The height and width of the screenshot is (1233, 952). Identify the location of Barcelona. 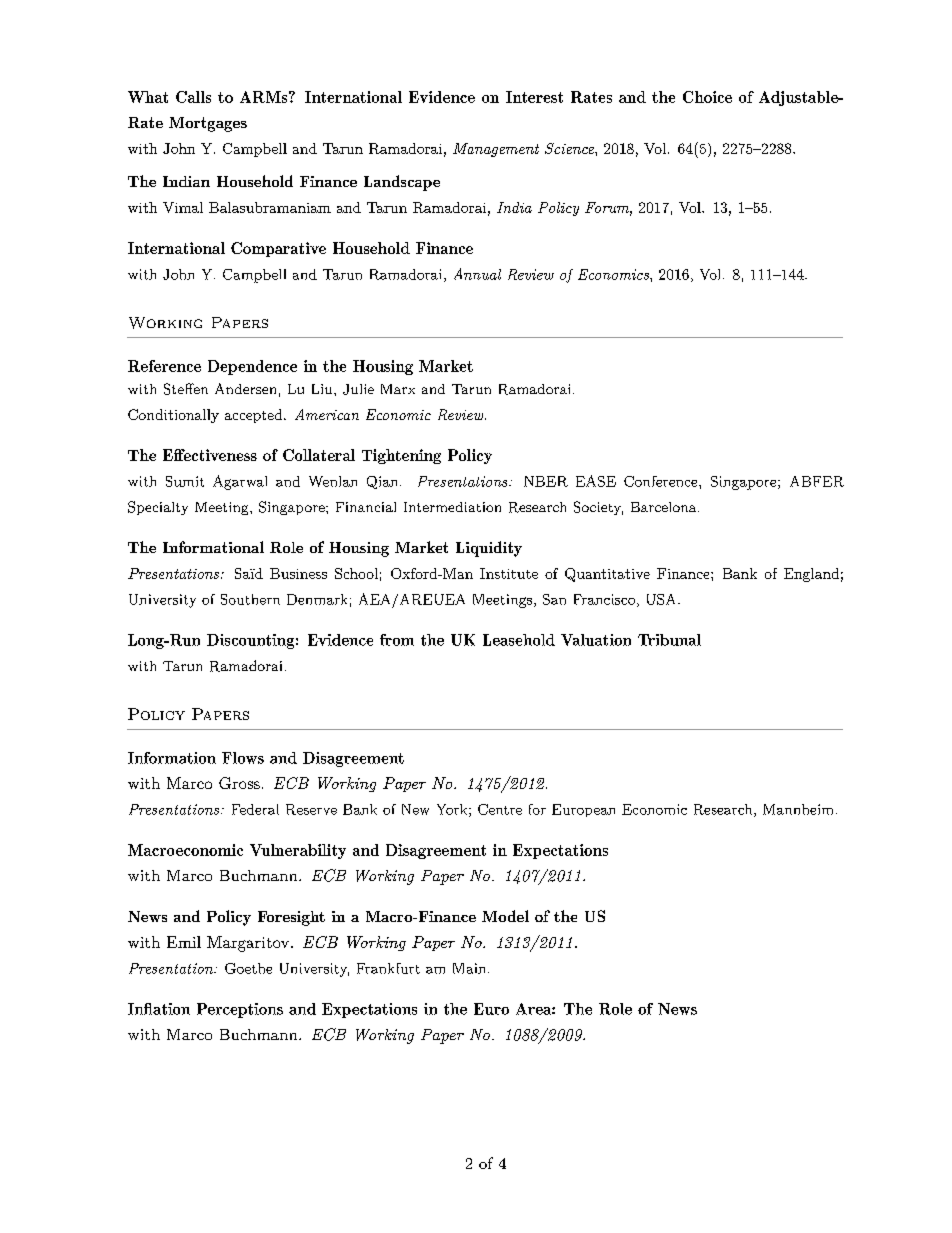
(665, 507).
